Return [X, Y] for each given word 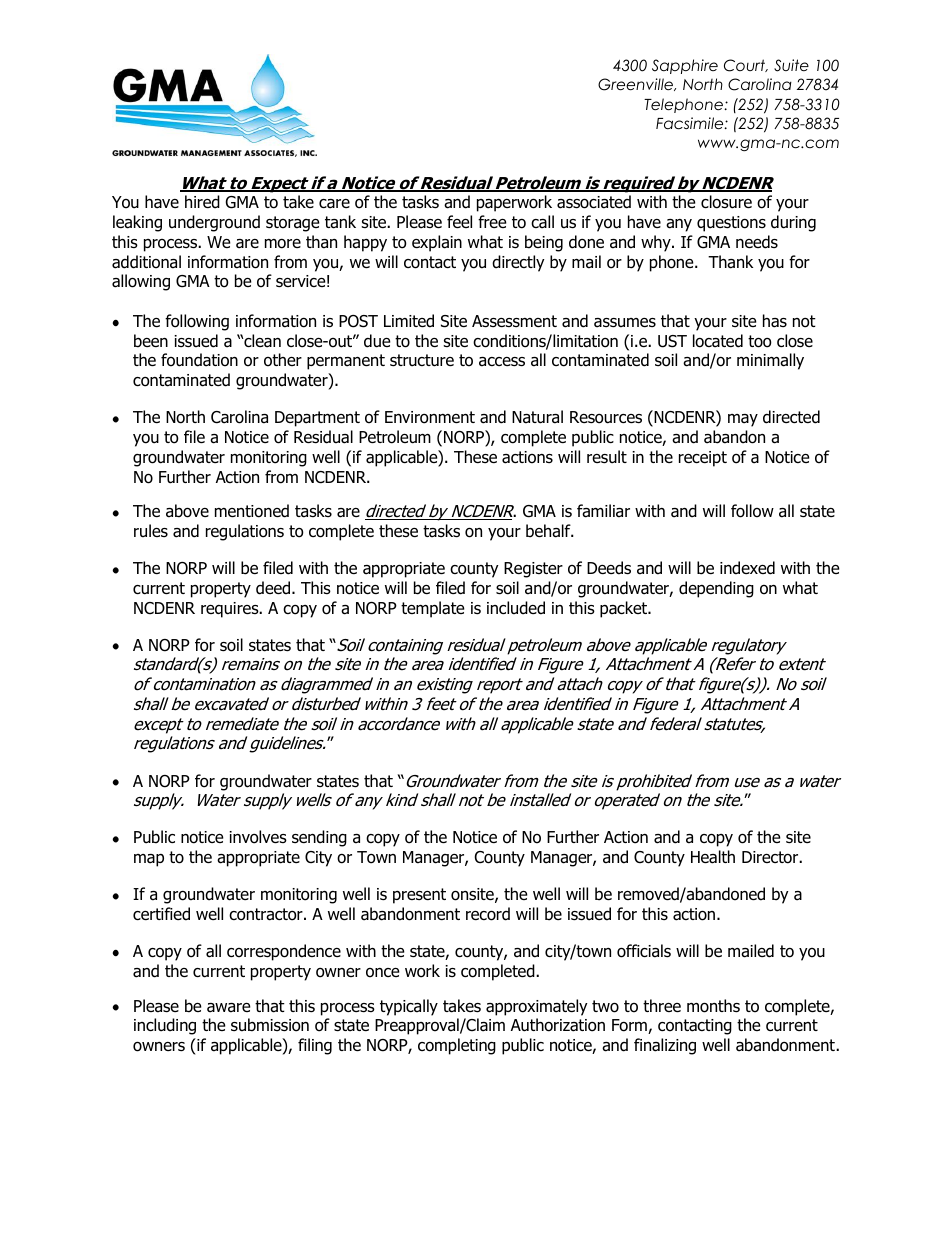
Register [533, 570]
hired [202, 202]
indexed [747, 568]
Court [746, 65]
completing [457, 1046]
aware [229, 1008]
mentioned [252, 511]
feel [459, 221]
